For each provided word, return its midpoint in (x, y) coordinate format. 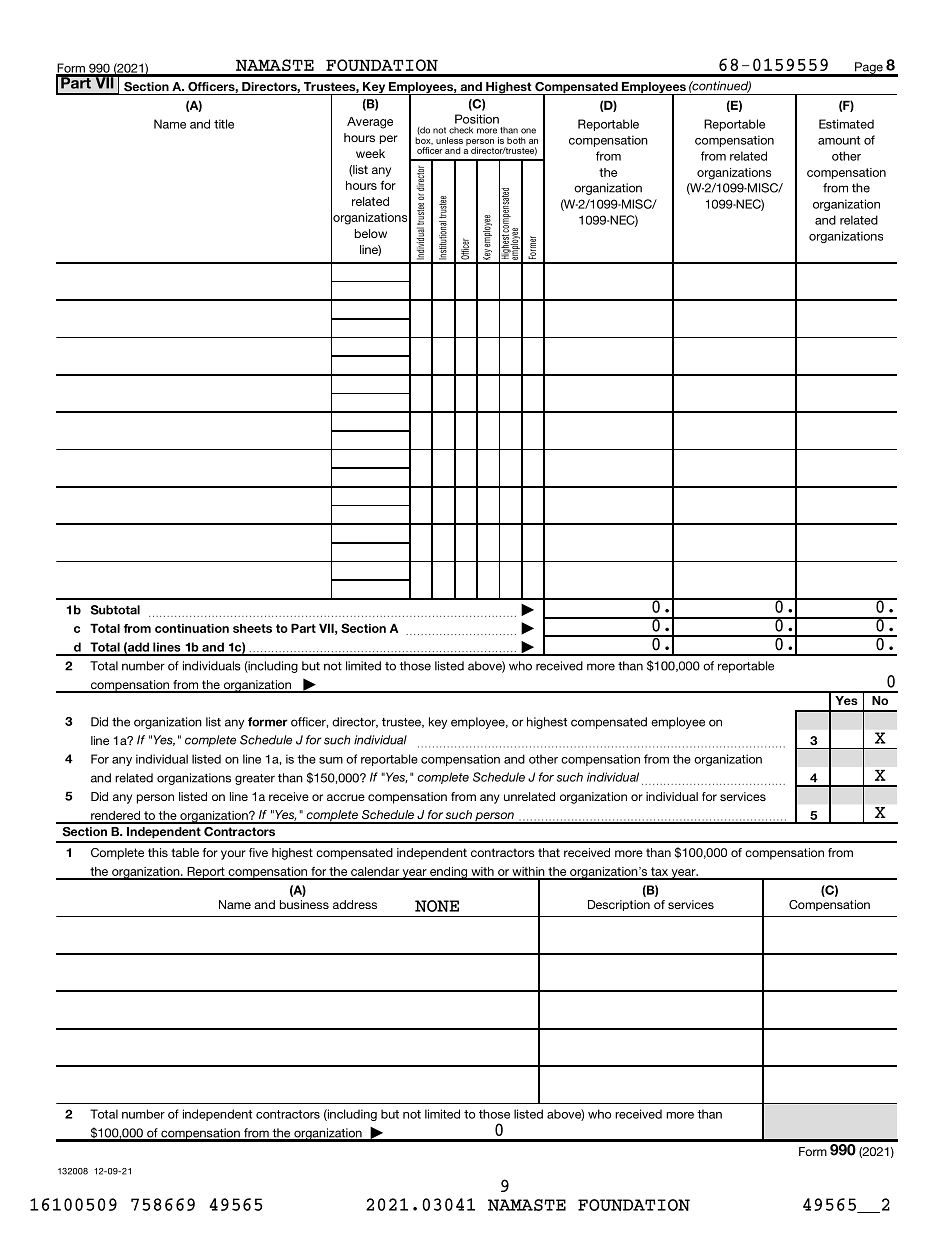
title (224, 124)
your (233, 855)
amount (839, 140)
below (371, 233)
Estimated (846, 124)
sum (331, 760)
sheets (252, 628)
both (516, 140)
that (549, 852)
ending (449, 873)
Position (477, 119)
